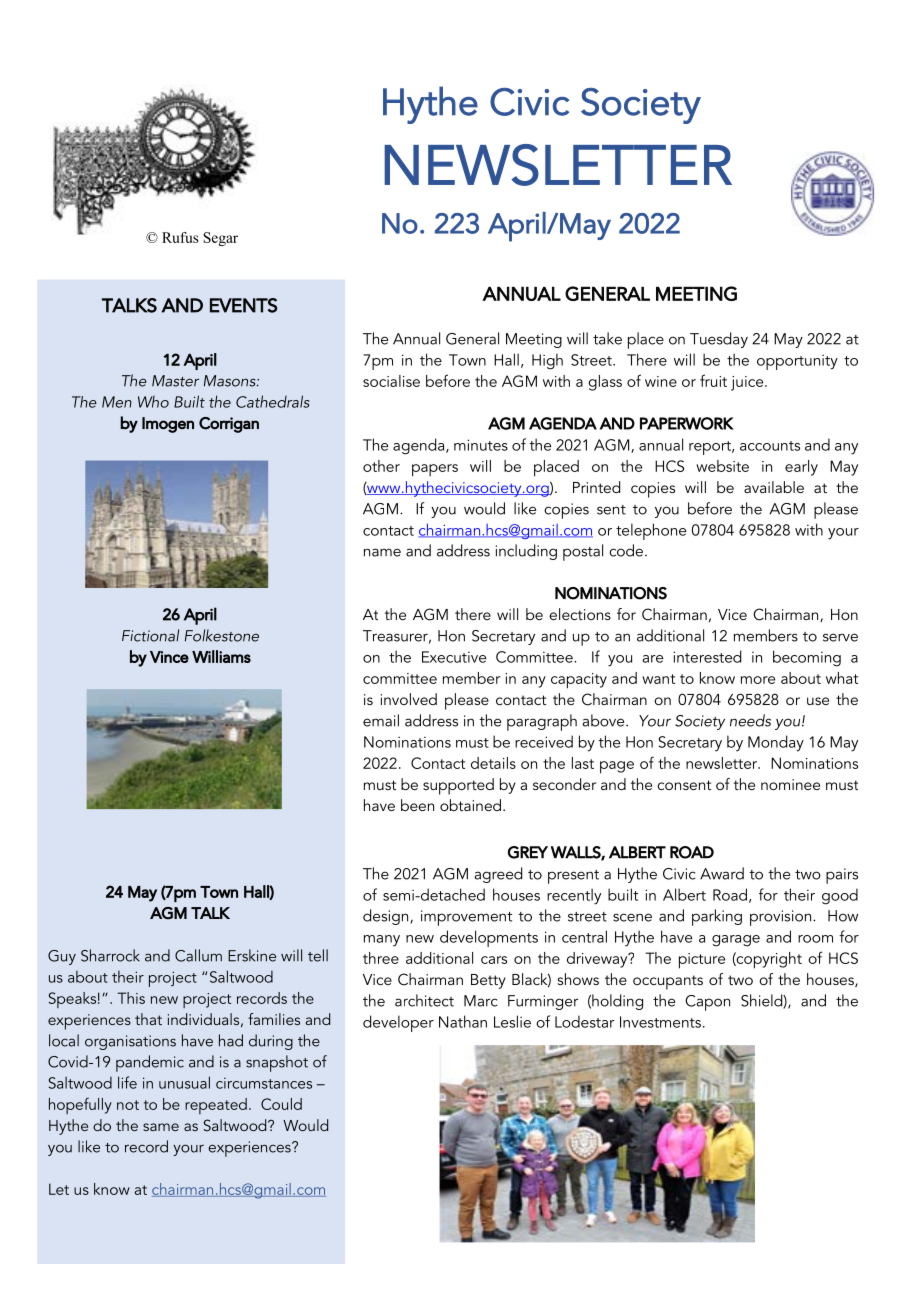 The width and height of the document is (924, 1308). What do you see at coordinates (660, 1022) in the document?
I see `Investments` at bounding box center [660, 1022].
